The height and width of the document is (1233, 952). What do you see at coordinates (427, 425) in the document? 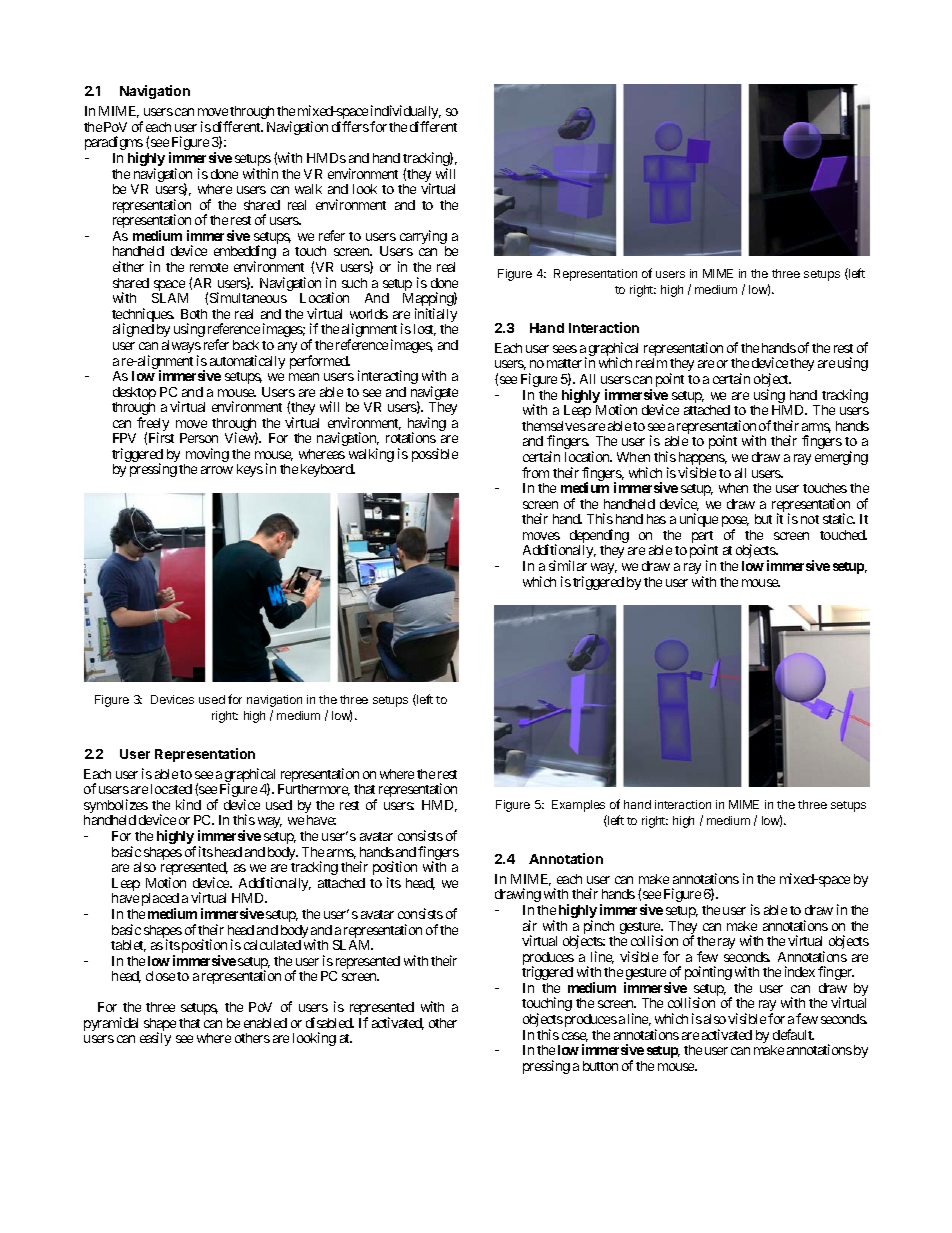
I see `having` at bounding box center [427, 425].
